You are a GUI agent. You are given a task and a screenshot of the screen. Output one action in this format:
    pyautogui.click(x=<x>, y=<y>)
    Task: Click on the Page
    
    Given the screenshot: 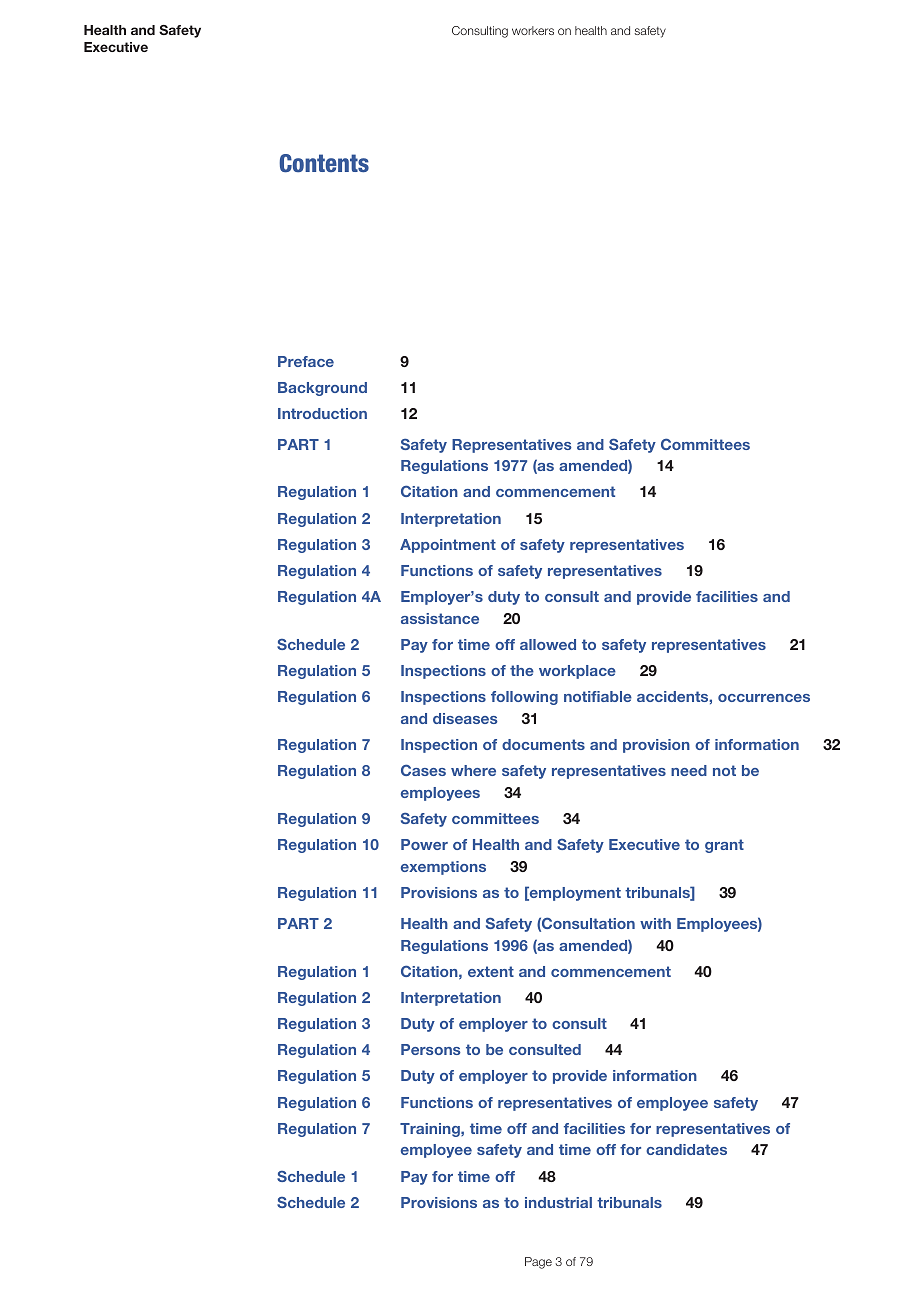 What is the action you would take?
    pyautogui.click(x=538, y=1263)
